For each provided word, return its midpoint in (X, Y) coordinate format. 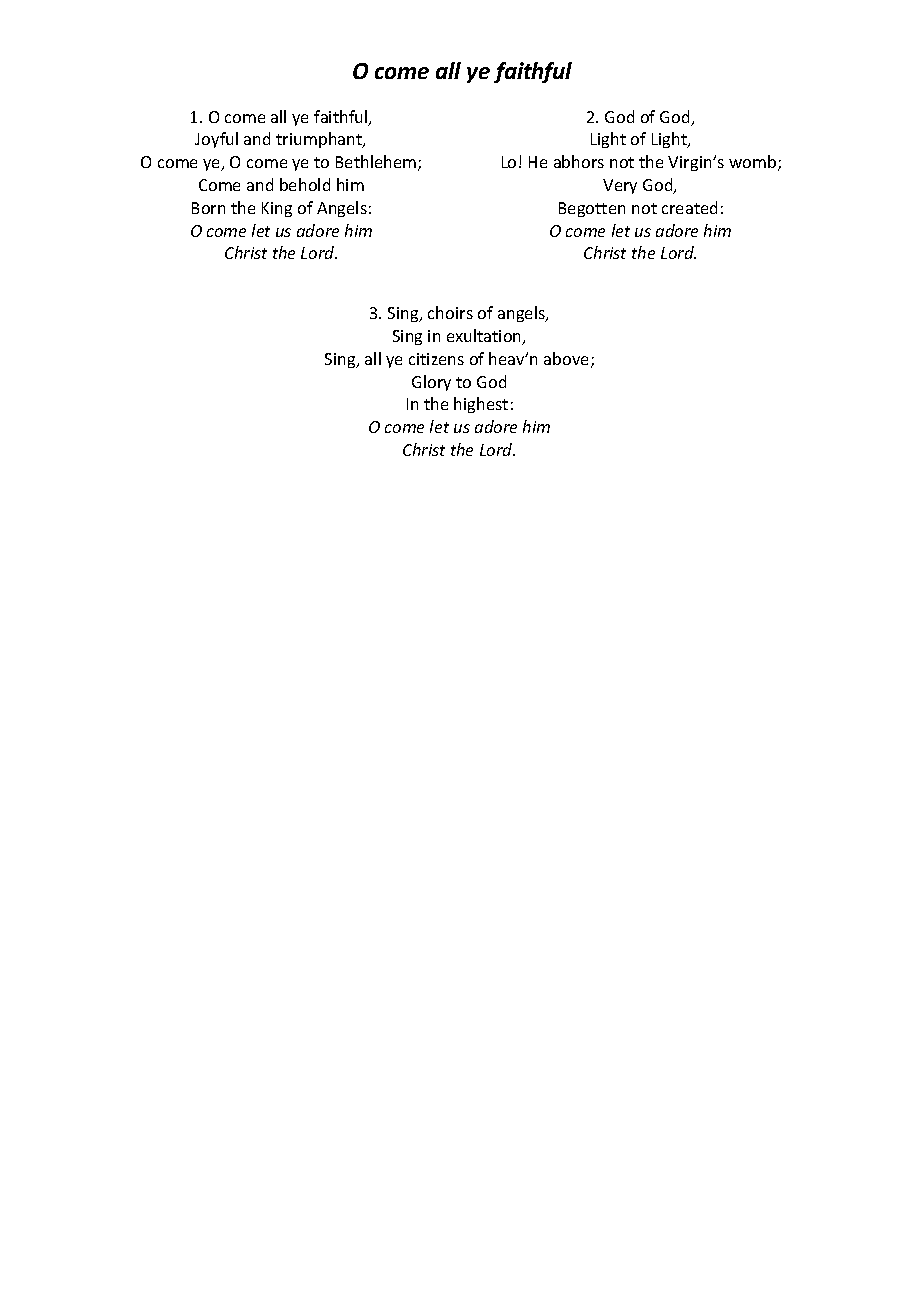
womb (754, 163)
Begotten (592, 209)
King (277, 209)
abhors (579, 161)
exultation (485, 337)
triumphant (320, 140)
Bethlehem (377, 163)
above (568, 360)
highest (481, 405)
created (689, 207)
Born (208, 208)
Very (620, 186)
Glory (431, 383)
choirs (450, 312)
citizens (436, 359)
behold (305, 184)
